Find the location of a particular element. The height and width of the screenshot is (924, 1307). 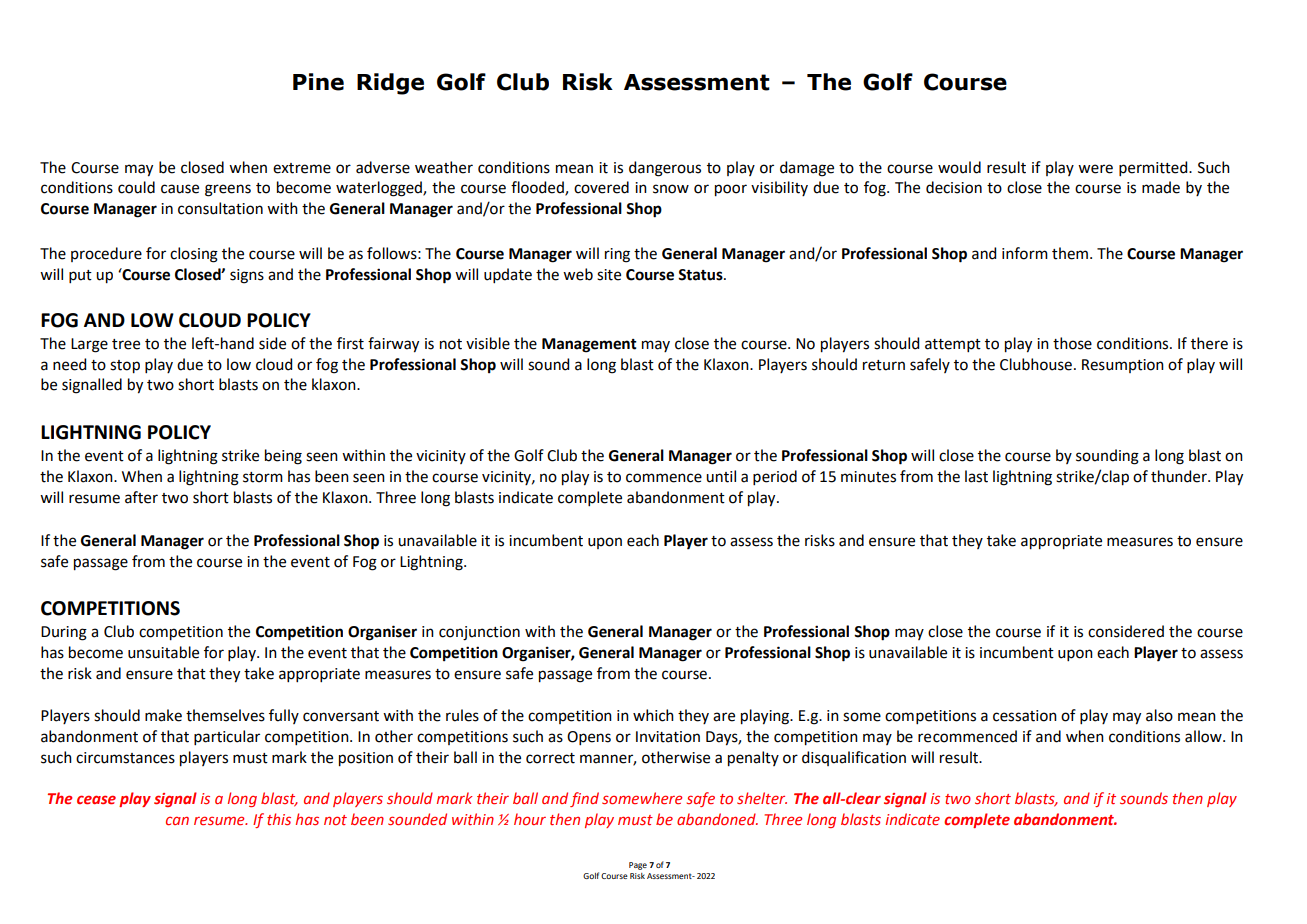

minutes is located at coordinates (868, 477).
